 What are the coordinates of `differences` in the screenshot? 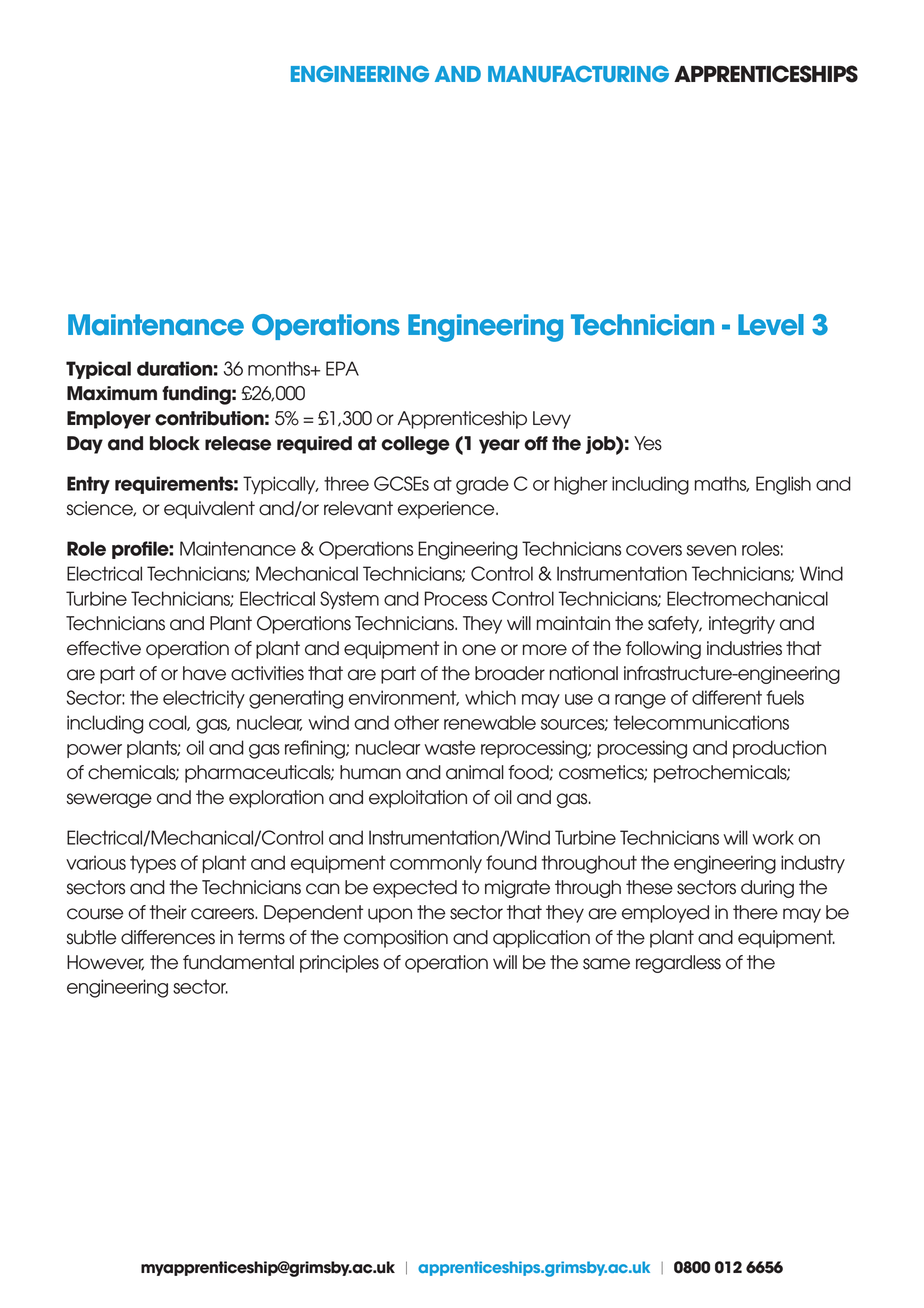 It's located at (168, 937).
